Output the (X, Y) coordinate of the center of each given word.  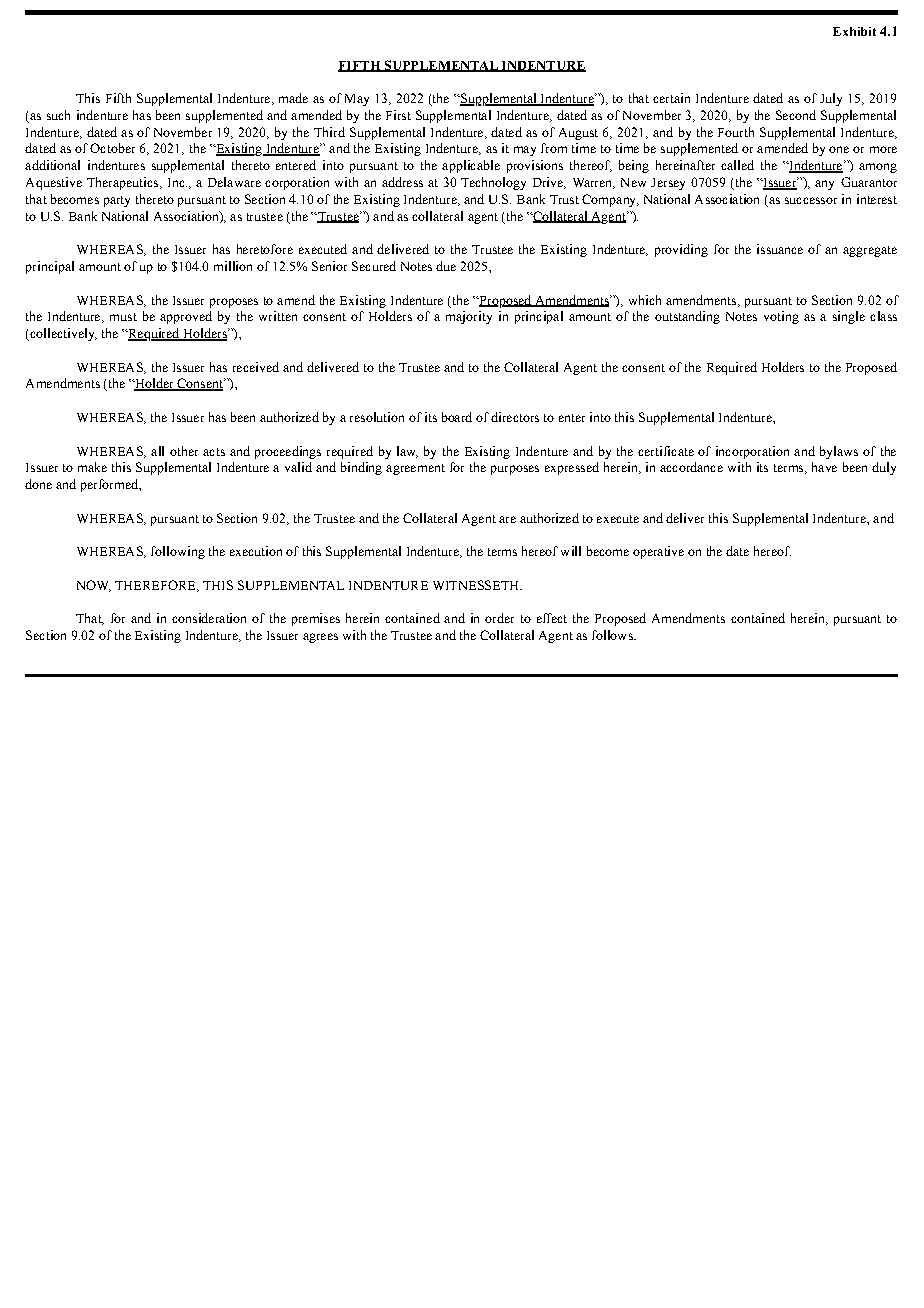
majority (469, 317)
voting (781, 317)
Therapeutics (124, 183)
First (398, 115)
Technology (493, 183)
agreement (415, 469)
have (824, 467)
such (58, 115)
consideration (209, 618)
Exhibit (854, 31)
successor (811, 200)
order (499, 618)
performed (110, 485)
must (123, 317)
